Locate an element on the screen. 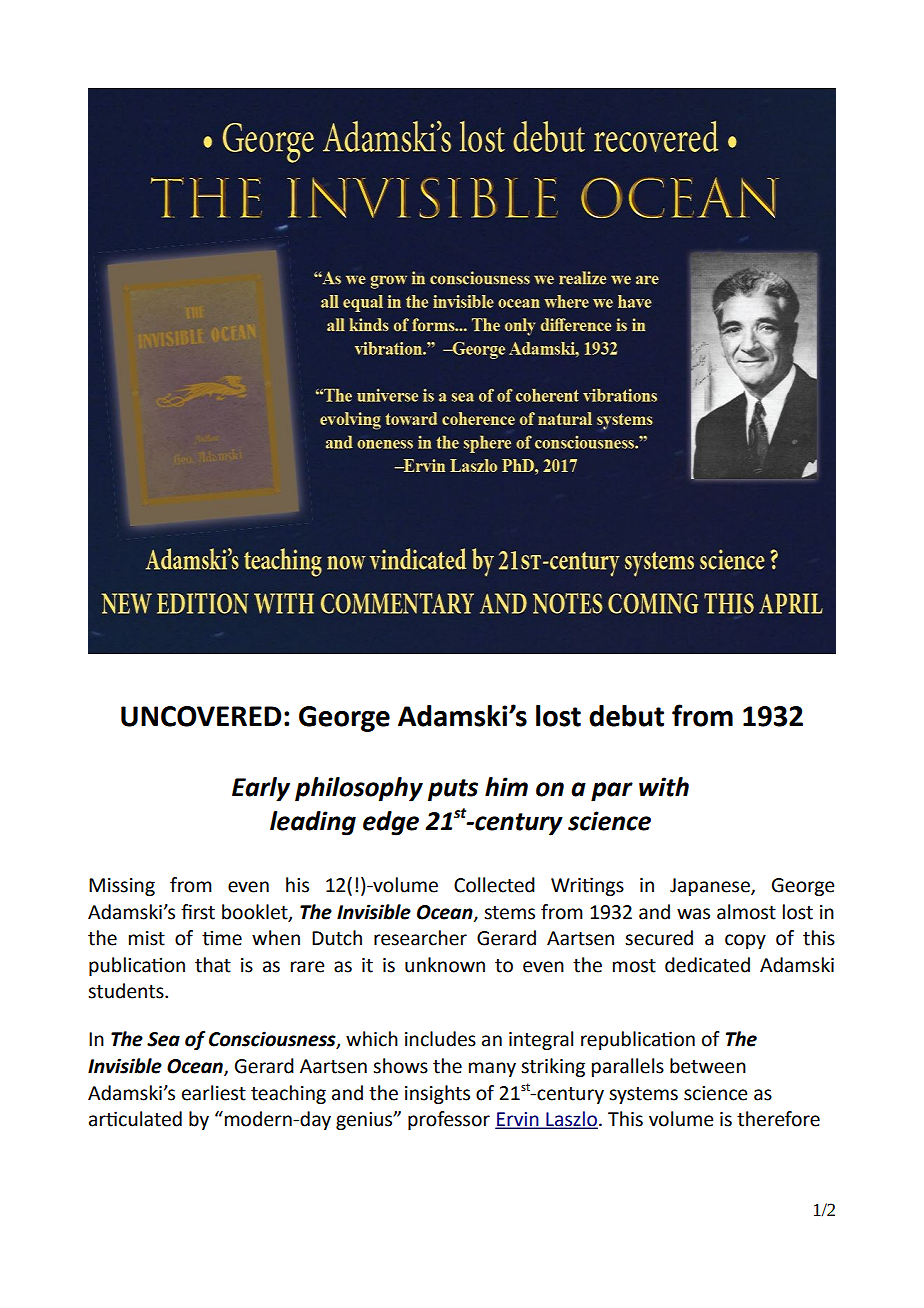  professor is located at coordinates (449, 1120).
